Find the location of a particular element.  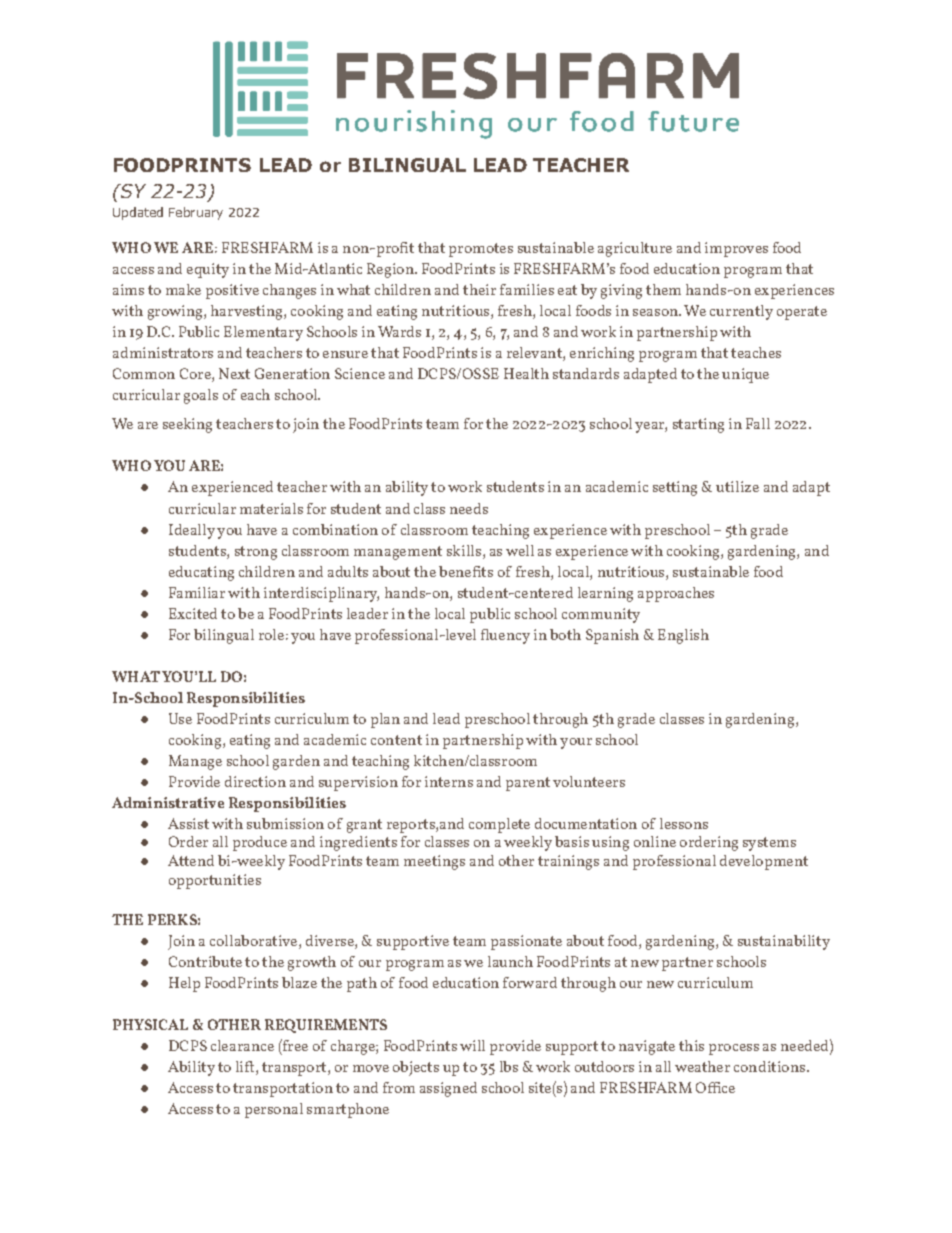

lift is located at coordinates (246, 1066).
